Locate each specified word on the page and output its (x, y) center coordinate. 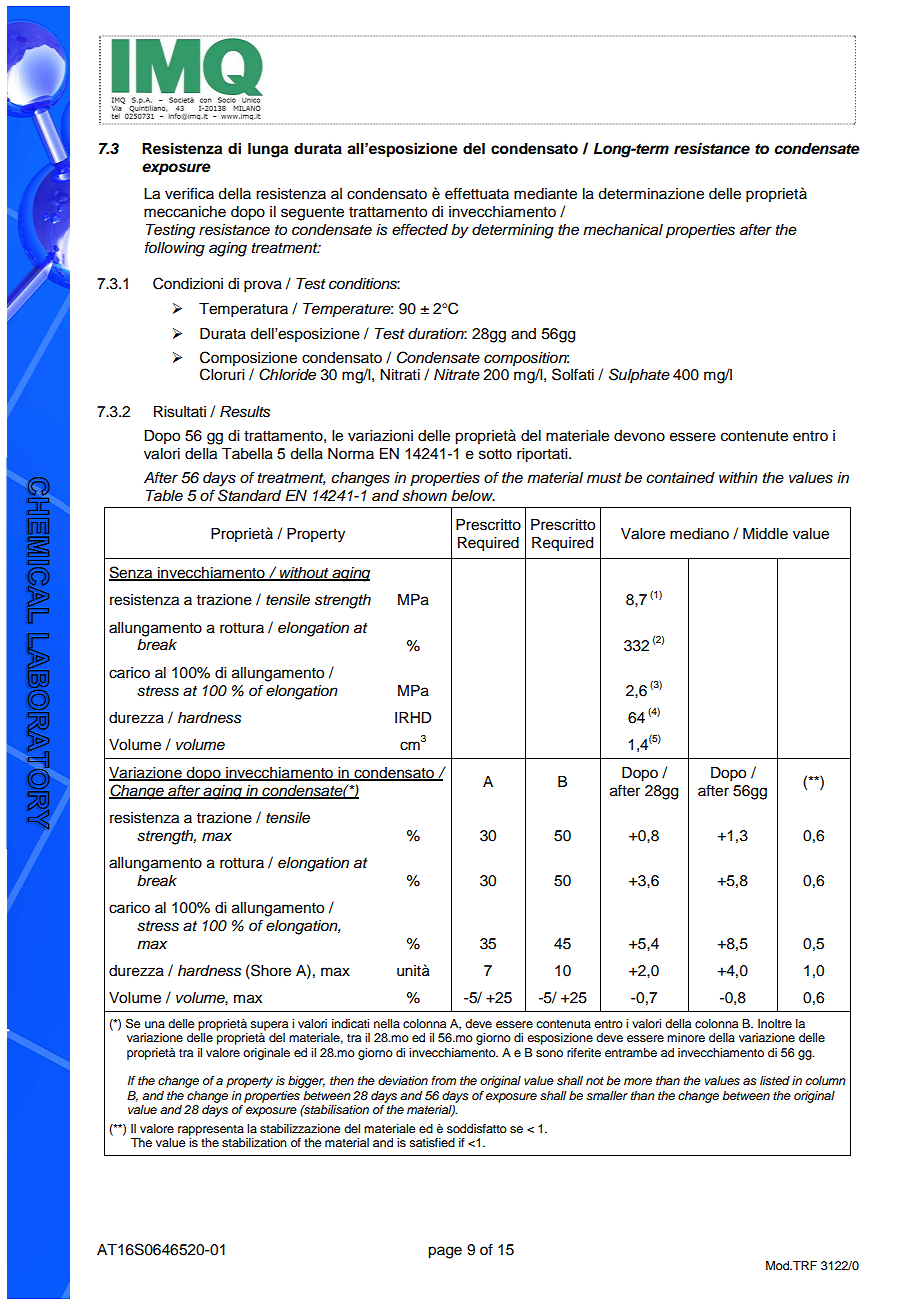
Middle (765, 534)
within (738, 477)
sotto (495, 454)
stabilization (254, 1142)
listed (775, 1080)
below (473, 496)
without (304, 574)
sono (549, 1053)
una (155, 1024)
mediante (545, 194)
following (175, 249)
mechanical (623, 230)
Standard (249, 495)
